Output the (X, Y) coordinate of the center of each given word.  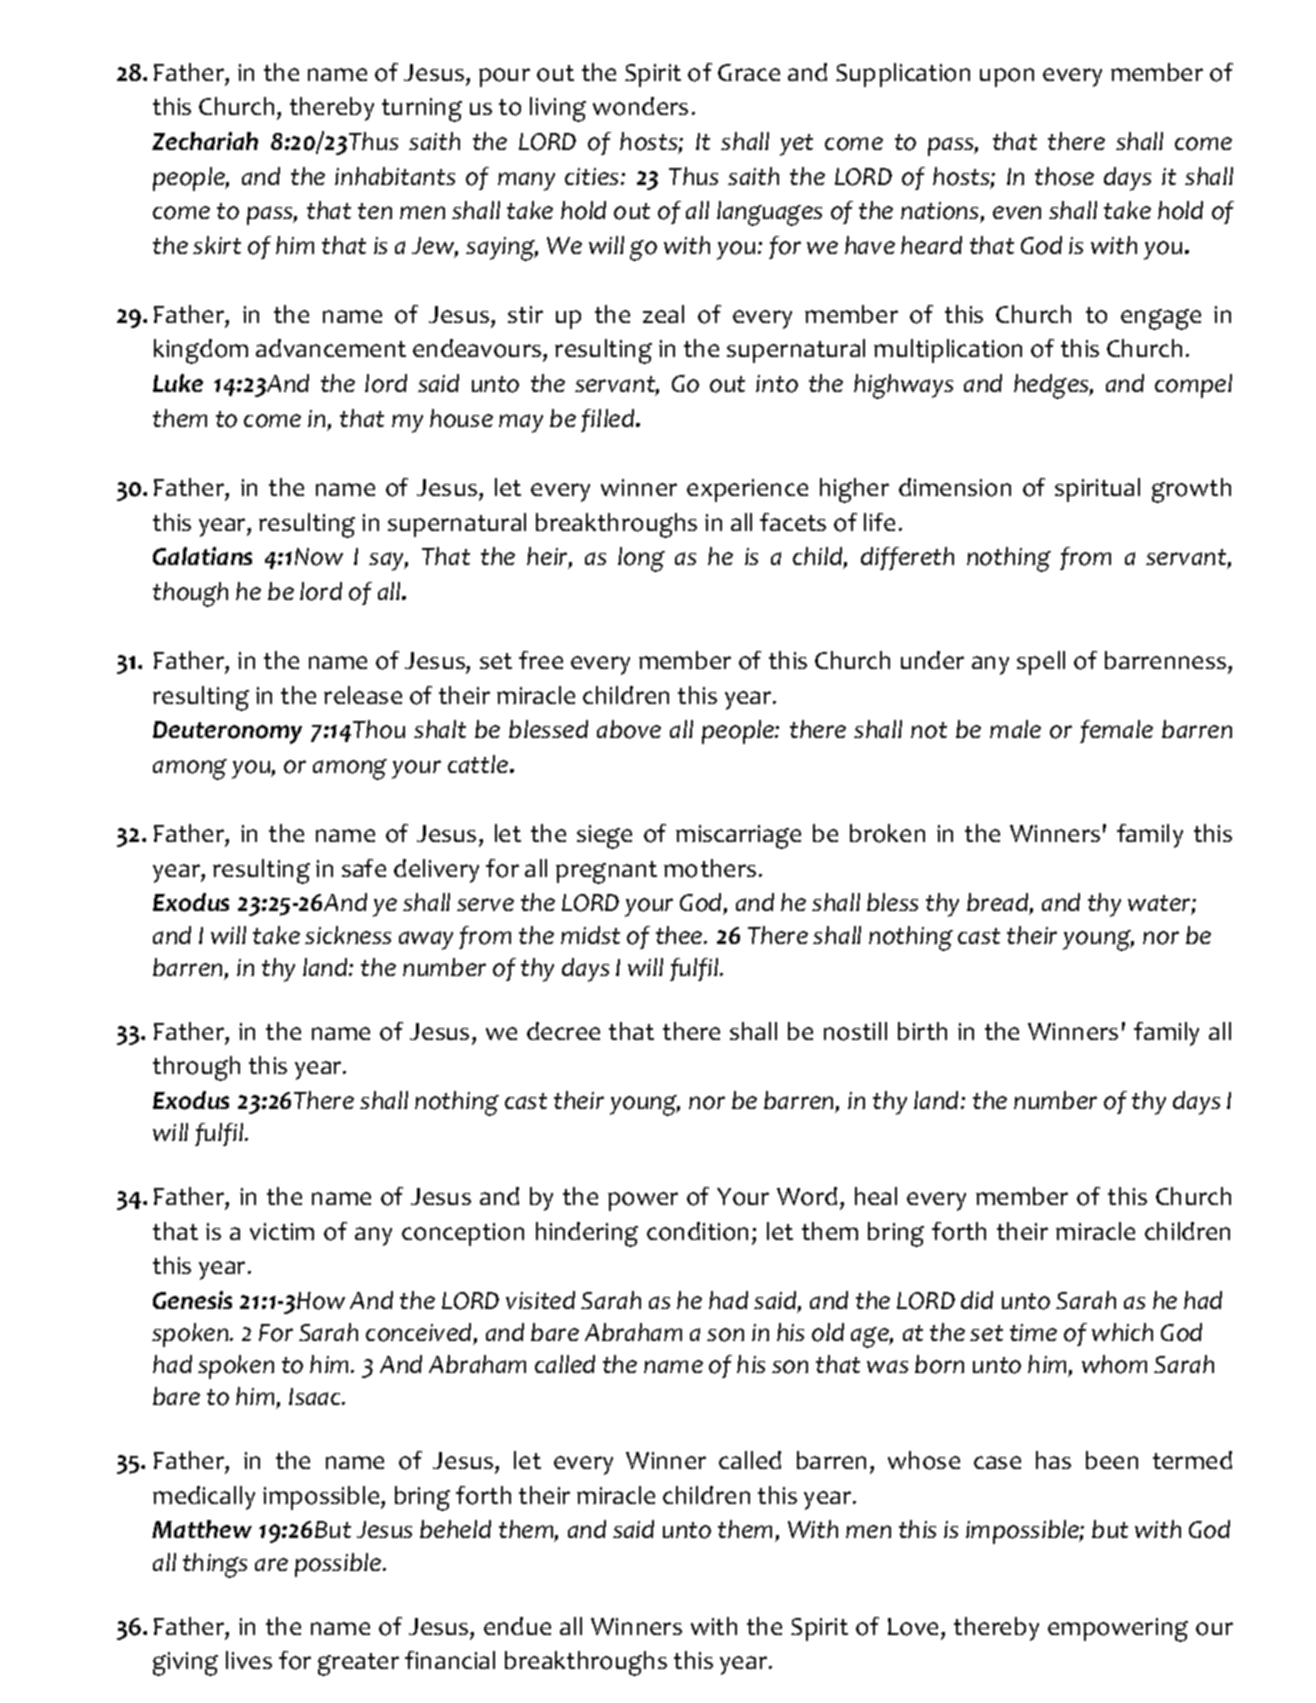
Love (913, 1627)
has (1053, 1460)
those (1064, 176)
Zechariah (205, 141)
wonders (640, 106)
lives (249, 1660)
